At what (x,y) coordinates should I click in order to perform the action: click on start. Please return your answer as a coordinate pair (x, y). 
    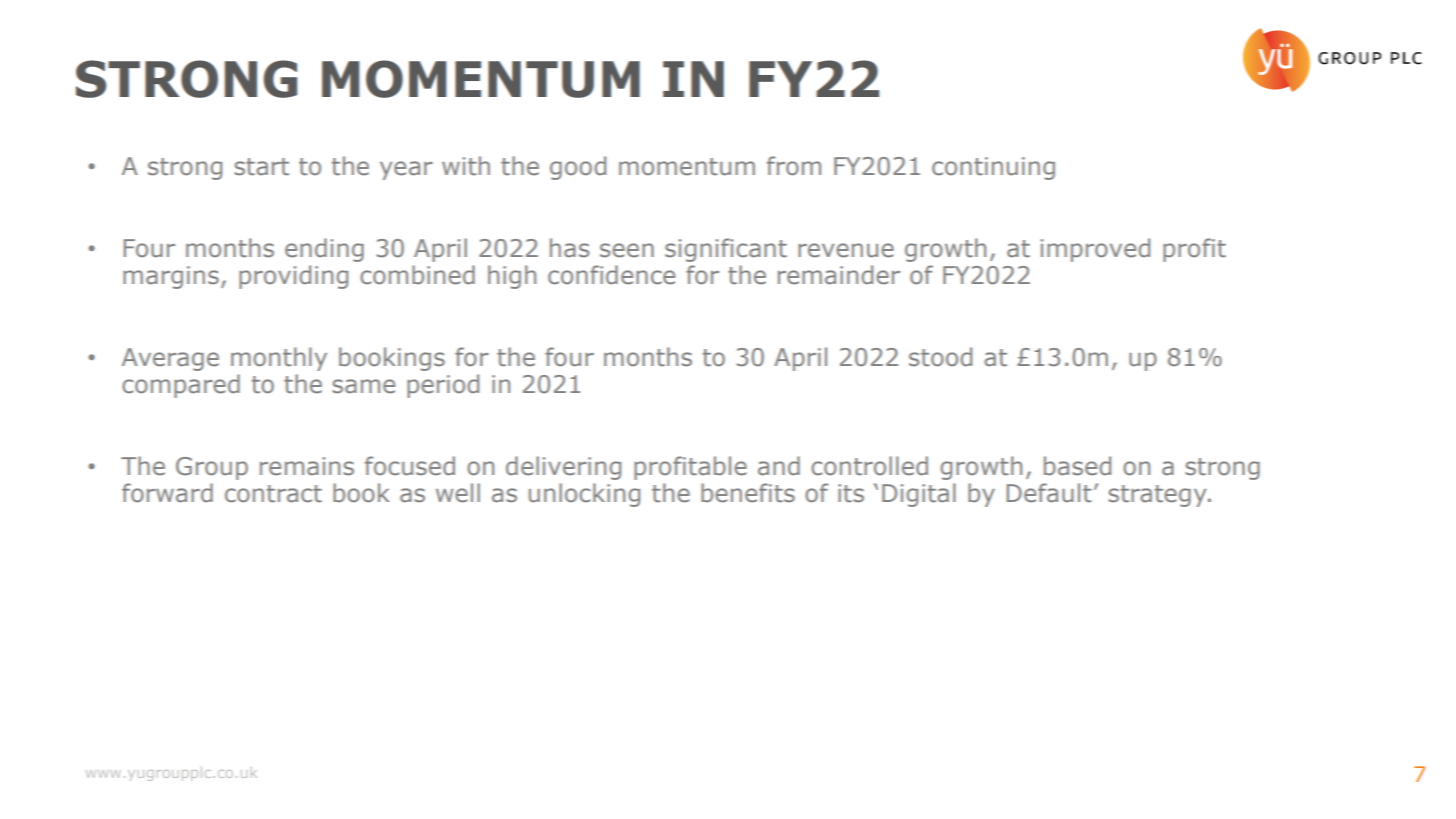
    Looking at the image, I should click on (261, 167).
